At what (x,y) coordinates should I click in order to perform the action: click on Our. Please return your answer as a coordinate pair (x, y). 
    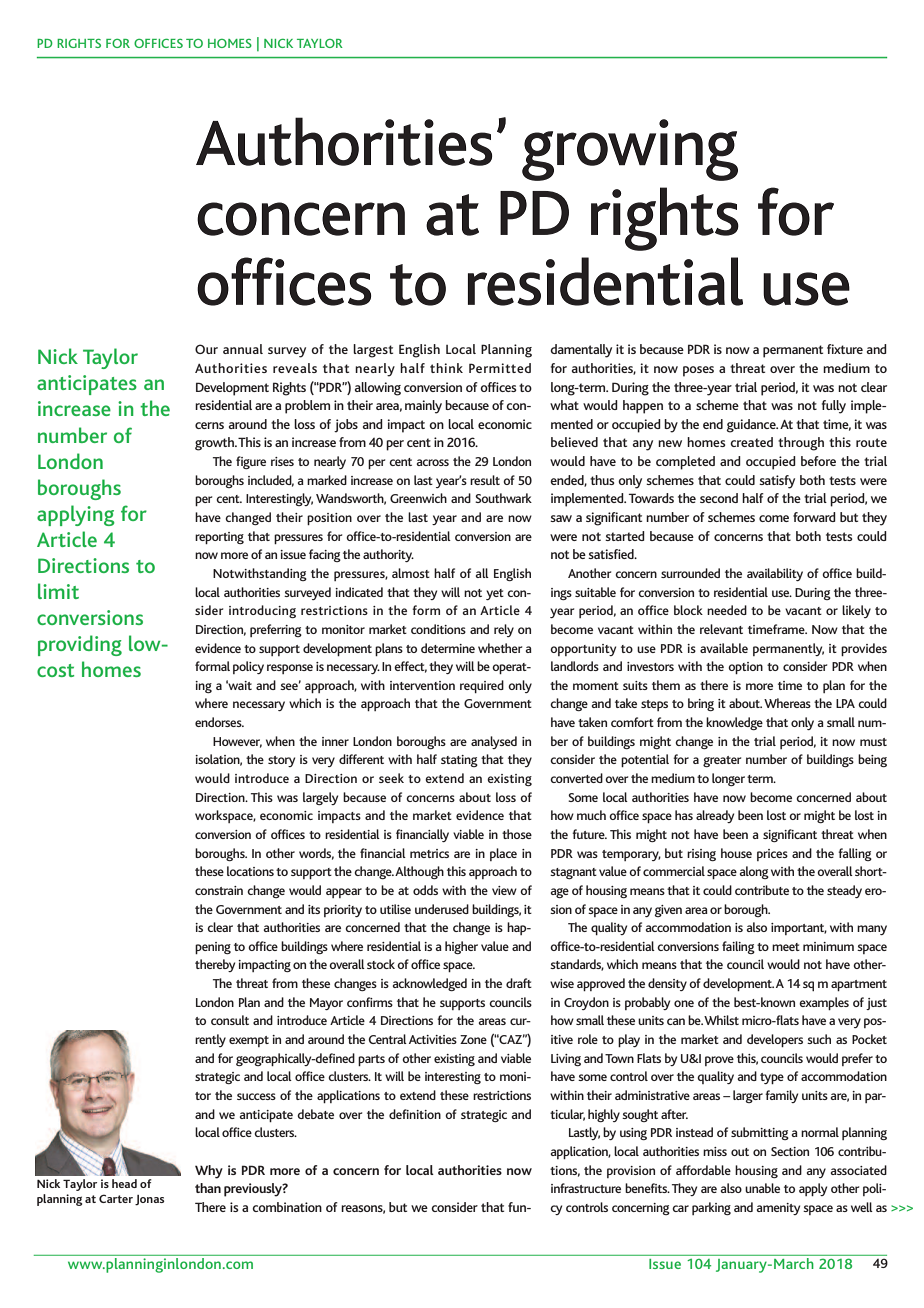
    Looking at the image, I should click on (206, 349).
